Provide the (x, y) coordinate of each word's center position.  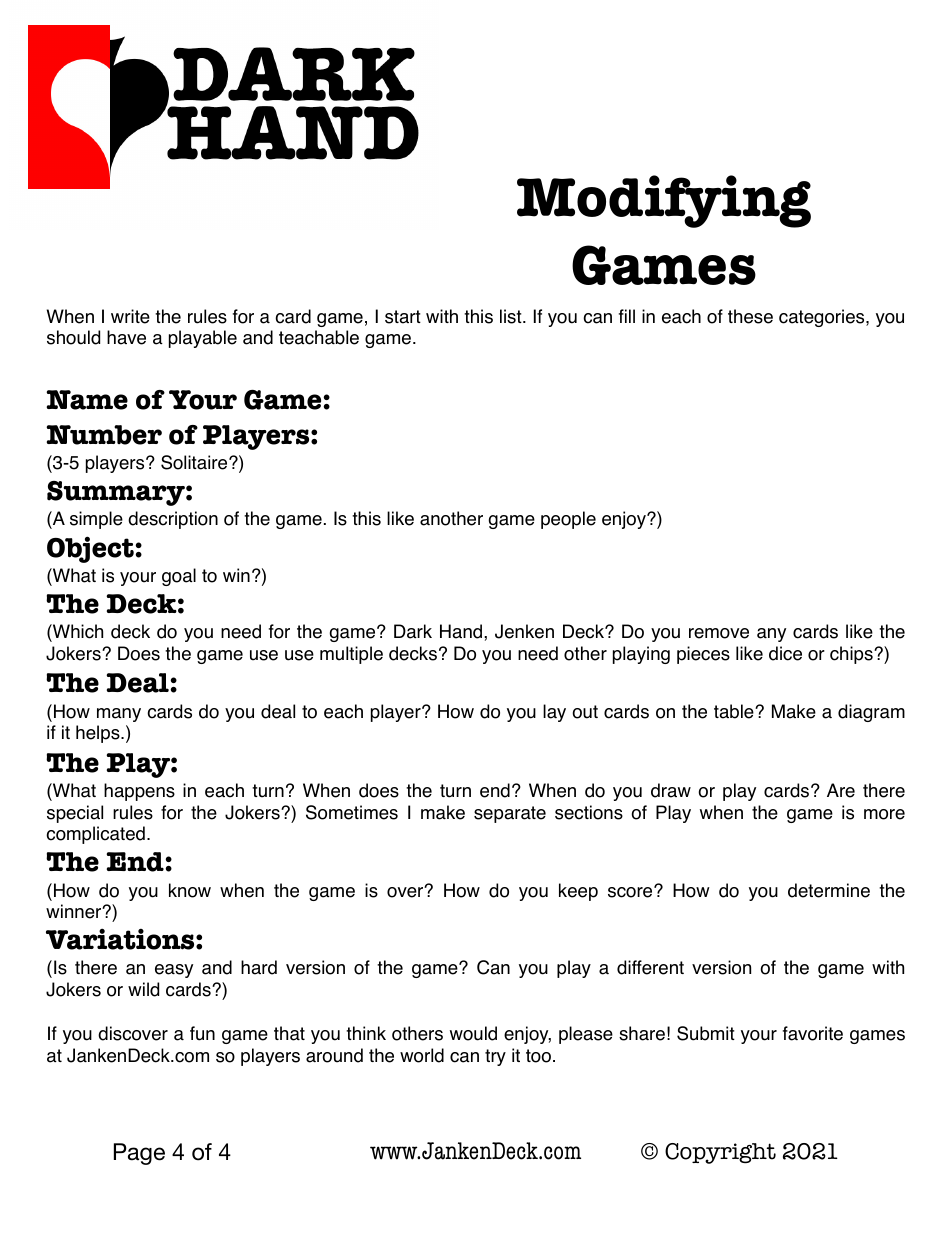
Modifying (664, 201)
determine (829, 890)
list (512, 316)
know (190, 890)
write (130, 316)
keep (578, 892)
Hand (462, 631)
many (119, 715)
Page (139, 1154)
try (495, 1057)
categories (823, 318)
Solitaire (195, 462)
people (568, 520)
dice (785, 653)
